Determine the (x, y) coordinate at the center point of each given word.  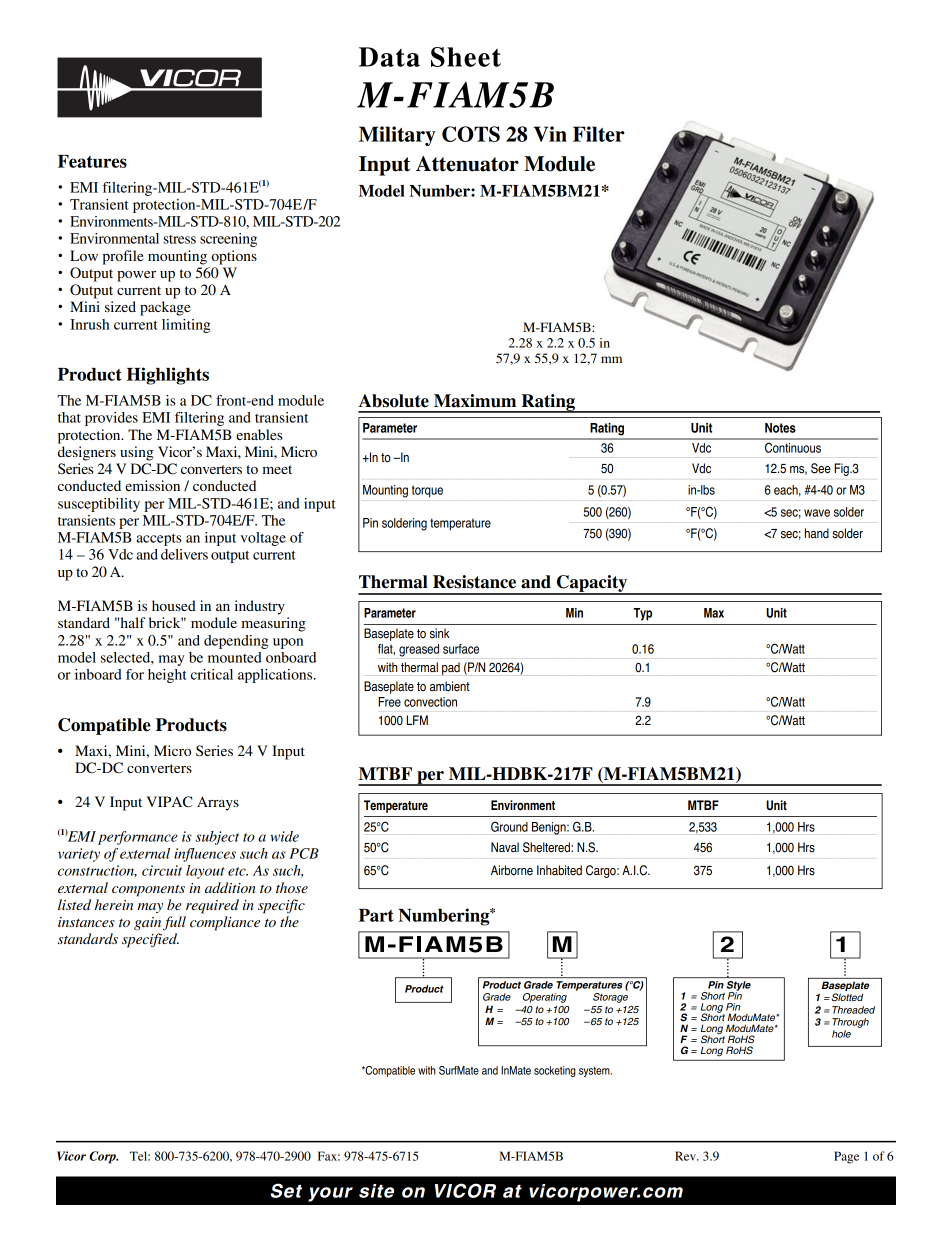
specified (150, 940)
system (595, 1071)
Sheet (466, 57)
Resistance (474, 582)
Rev (686, 1156)
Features (92, 161)
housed (174, 605)
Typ (643, 614)
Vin (550, 134)
